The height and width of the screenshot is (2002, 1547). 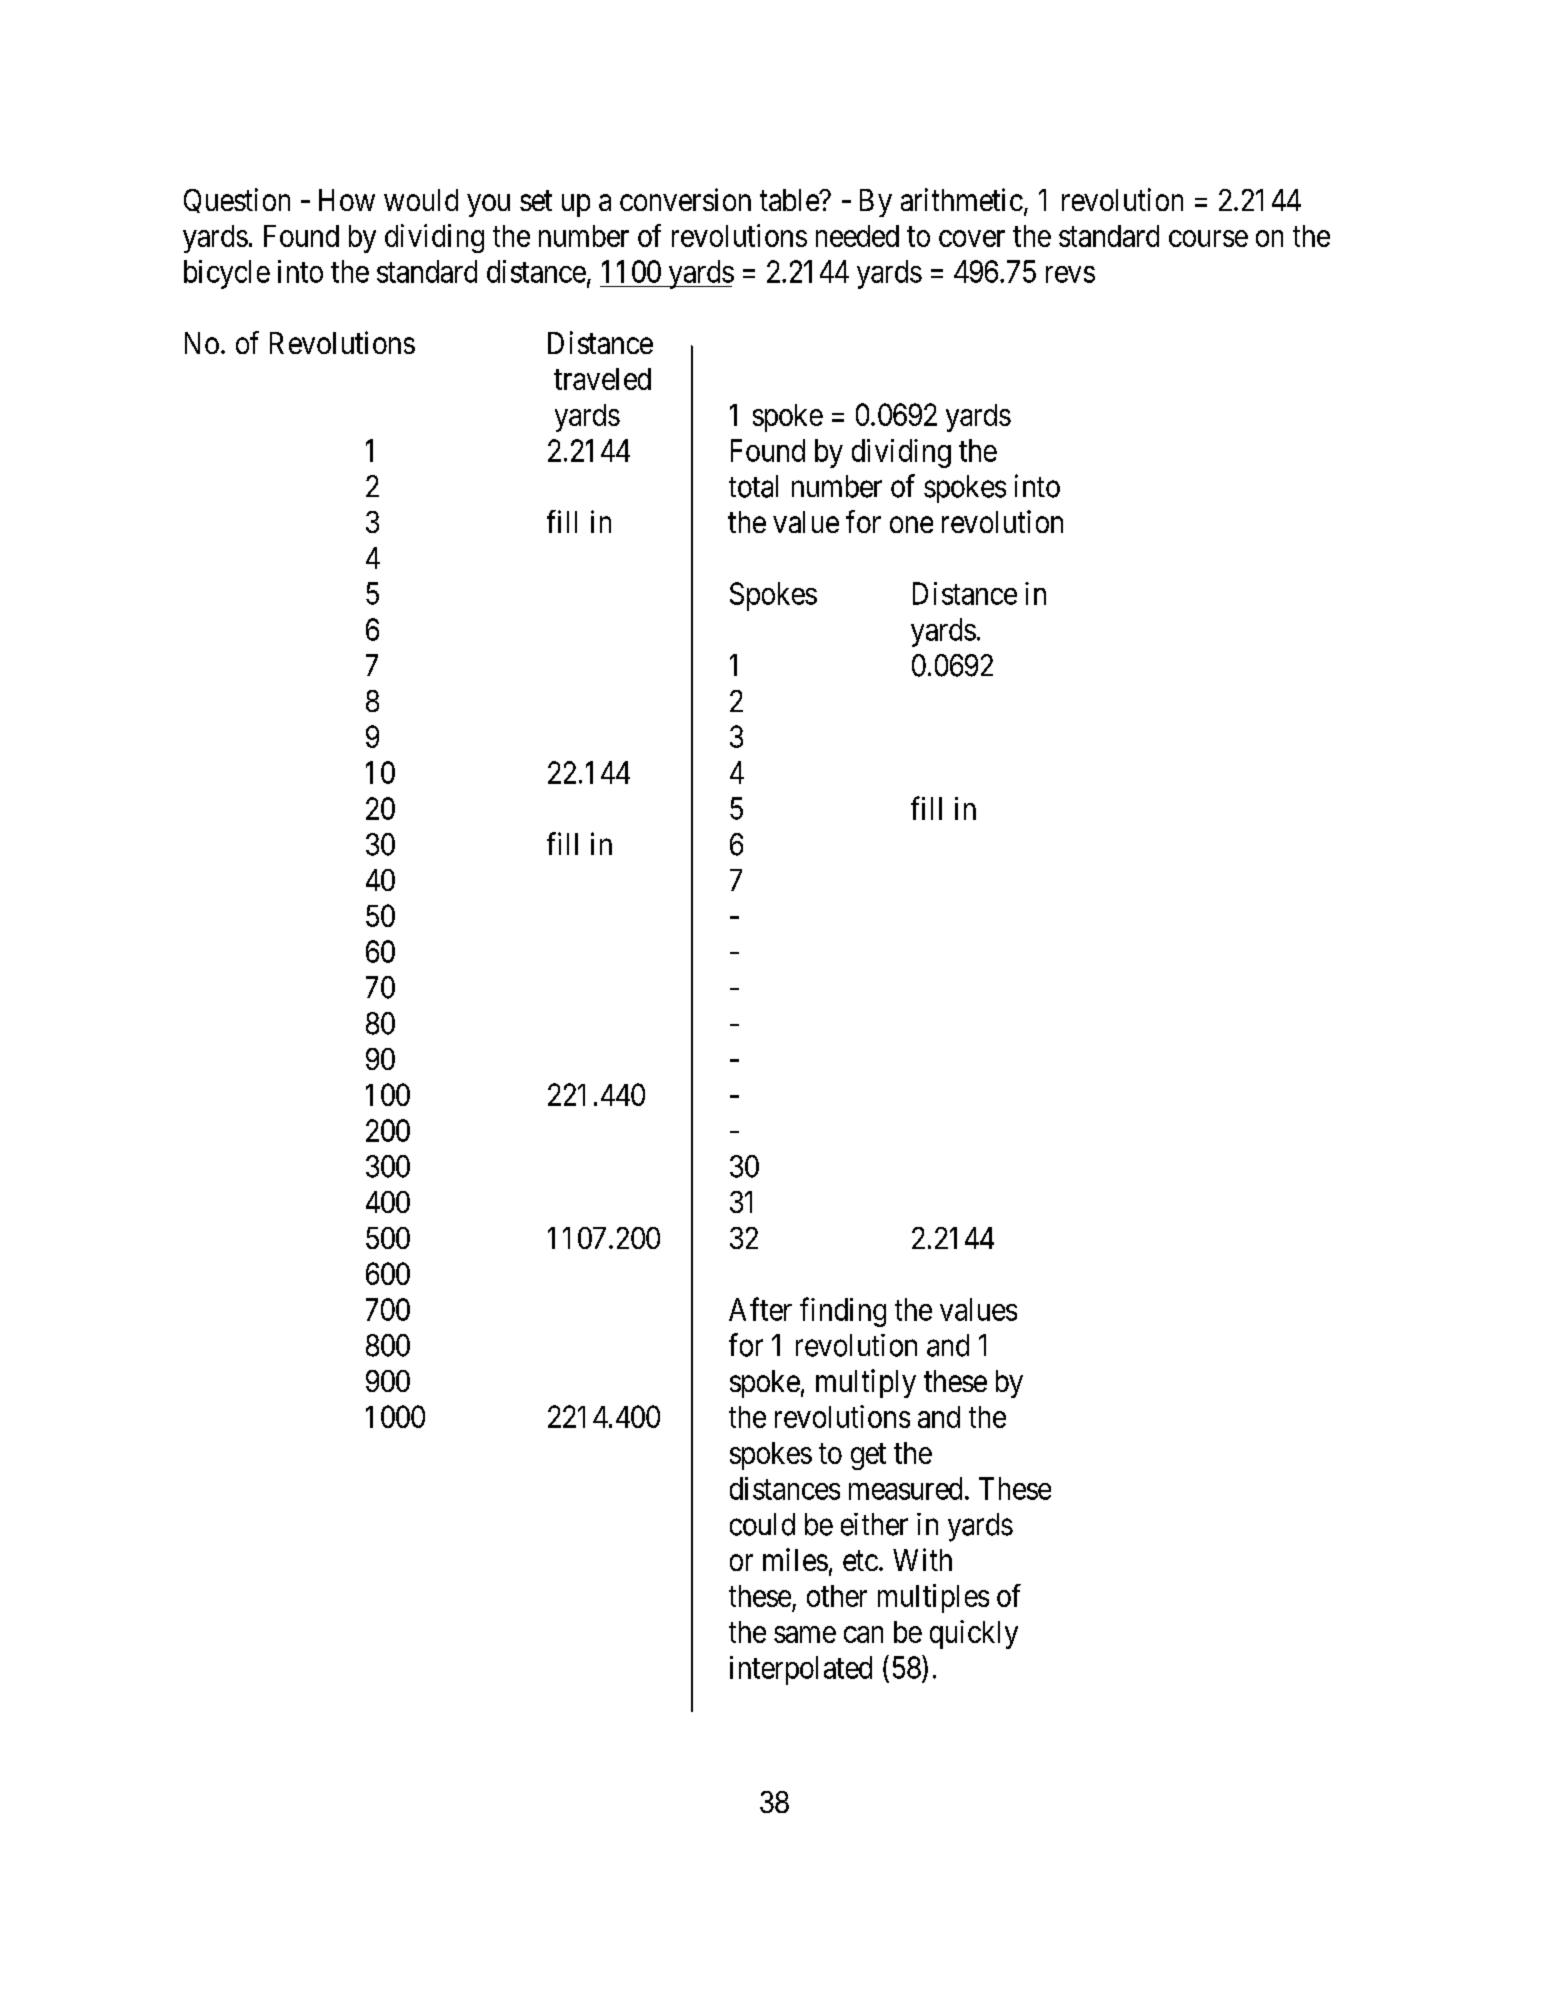 I want to click on After, so click(x=760, y=1309).
